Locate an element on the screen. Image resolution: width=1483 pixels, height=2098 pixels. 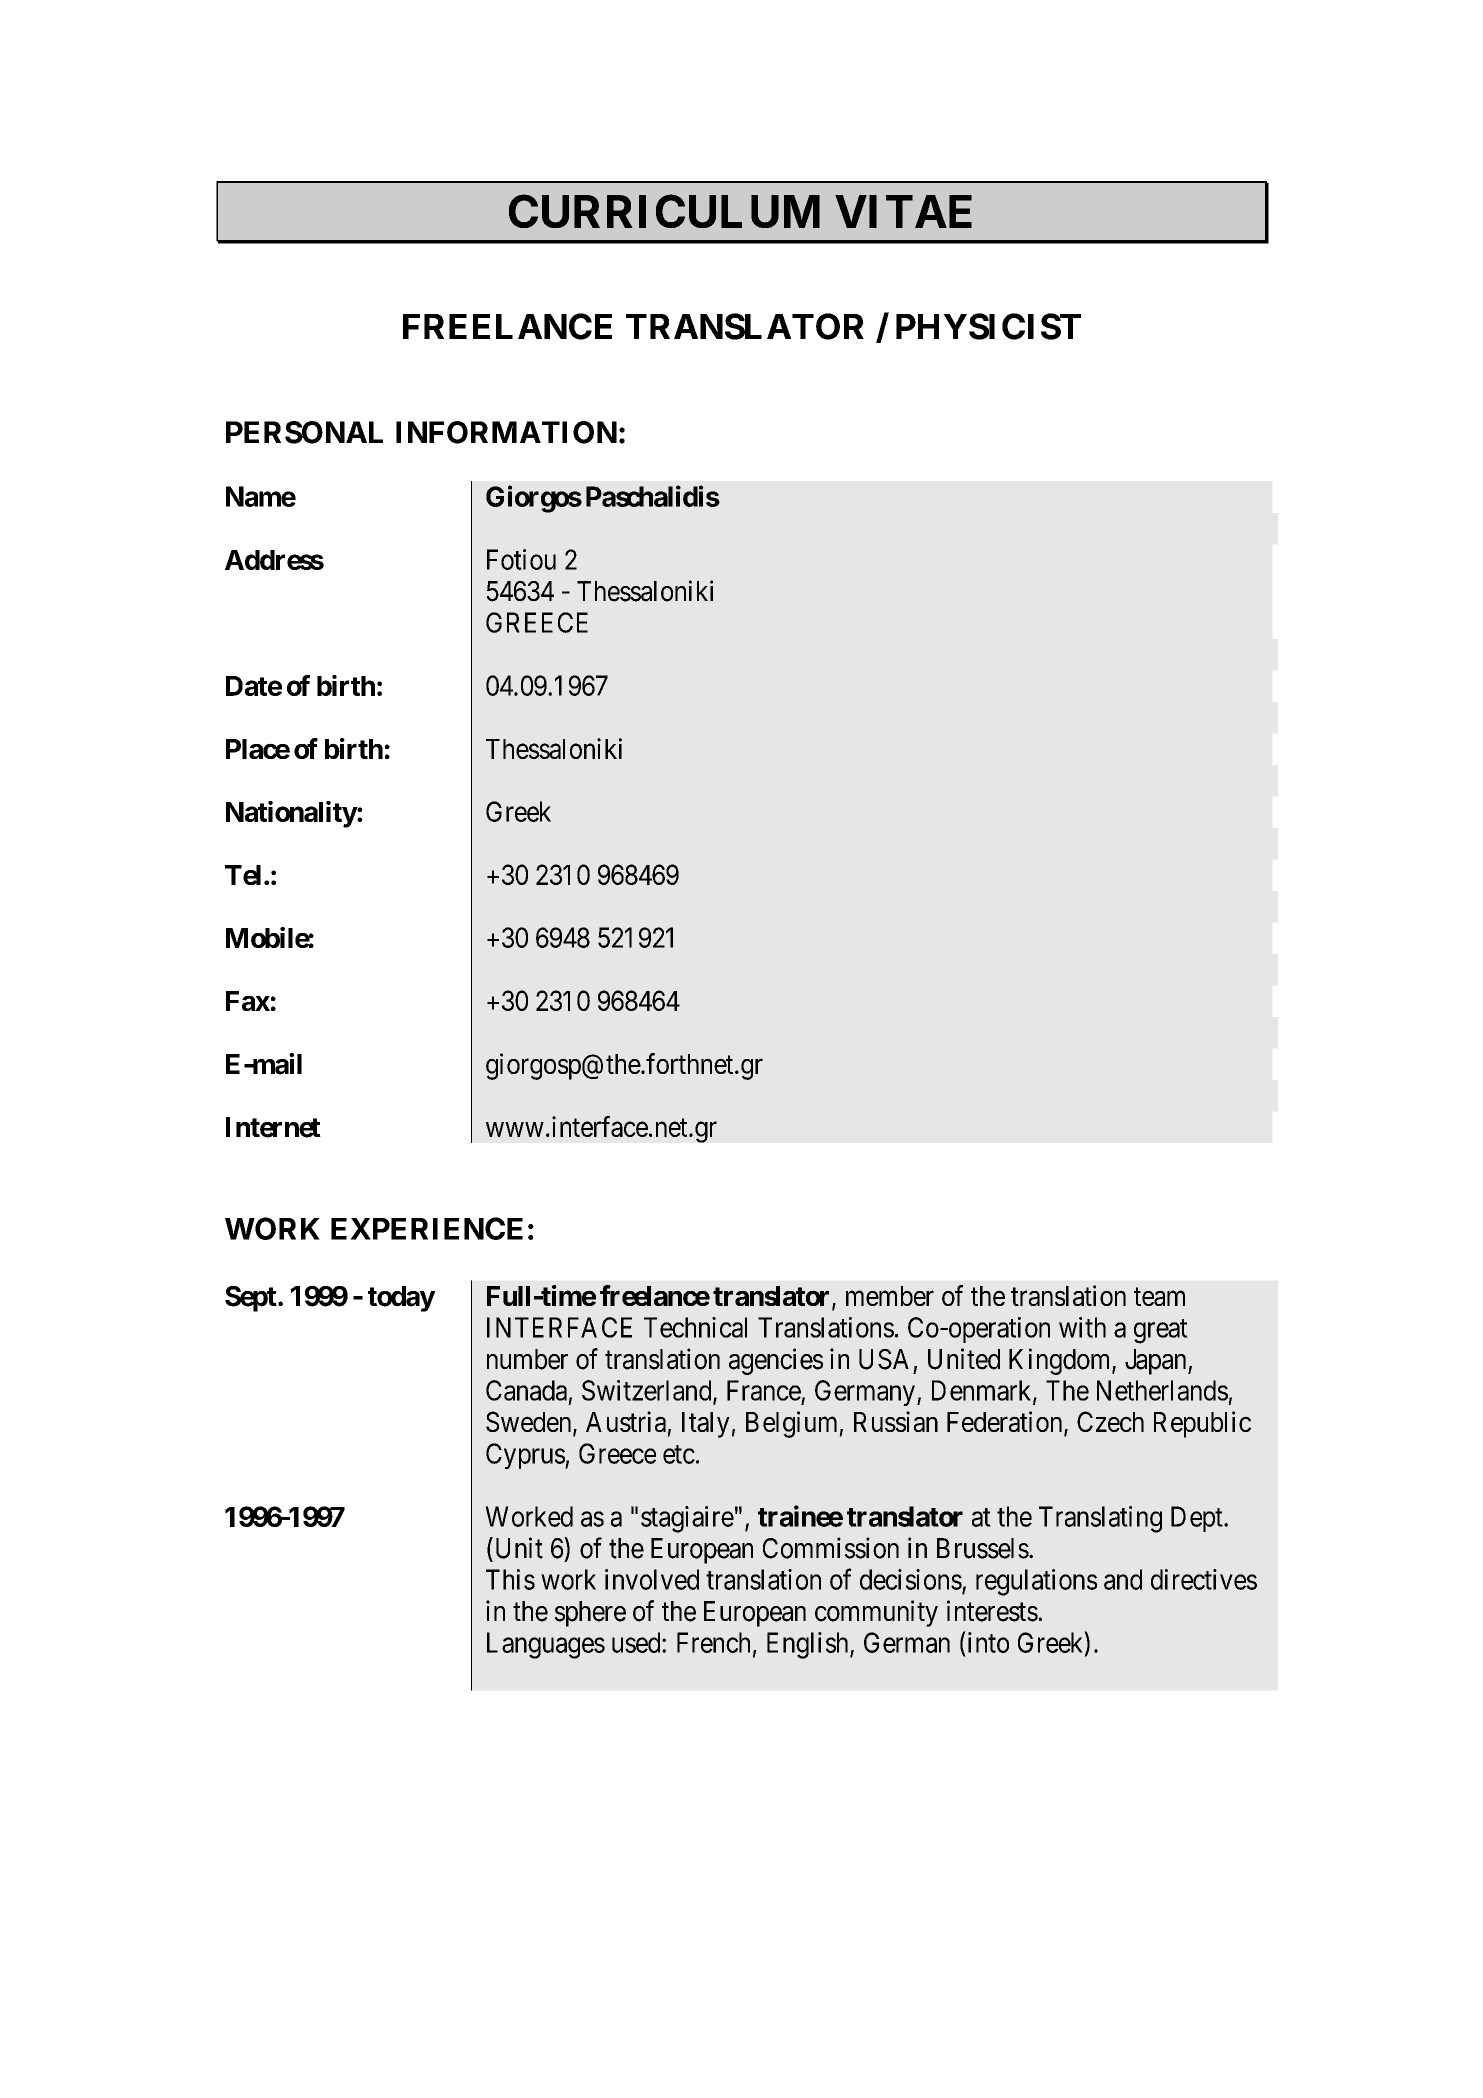
team is located at coordinates (1159, 1297).
